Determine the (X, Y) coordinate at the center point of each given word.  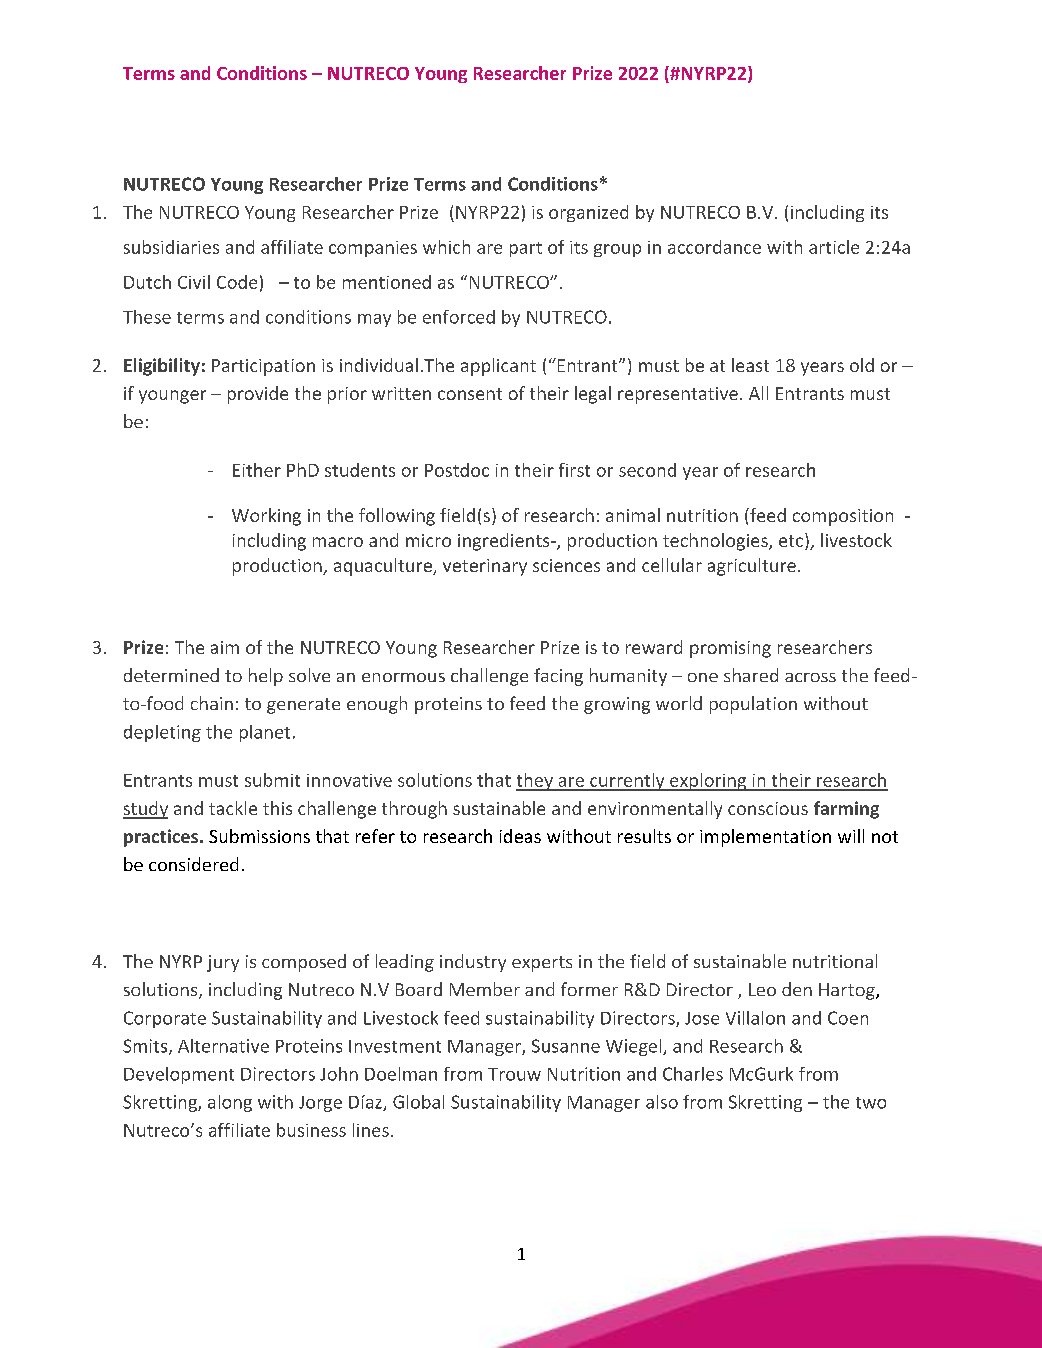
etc (792, 541)
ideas (520, 836)
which (446, 247)
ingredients (505, 542)
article (834, 247)
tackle (233, 808)
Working (266, 517)
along (230, 1103)
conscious (768, 808)
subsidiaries (171, 247)
